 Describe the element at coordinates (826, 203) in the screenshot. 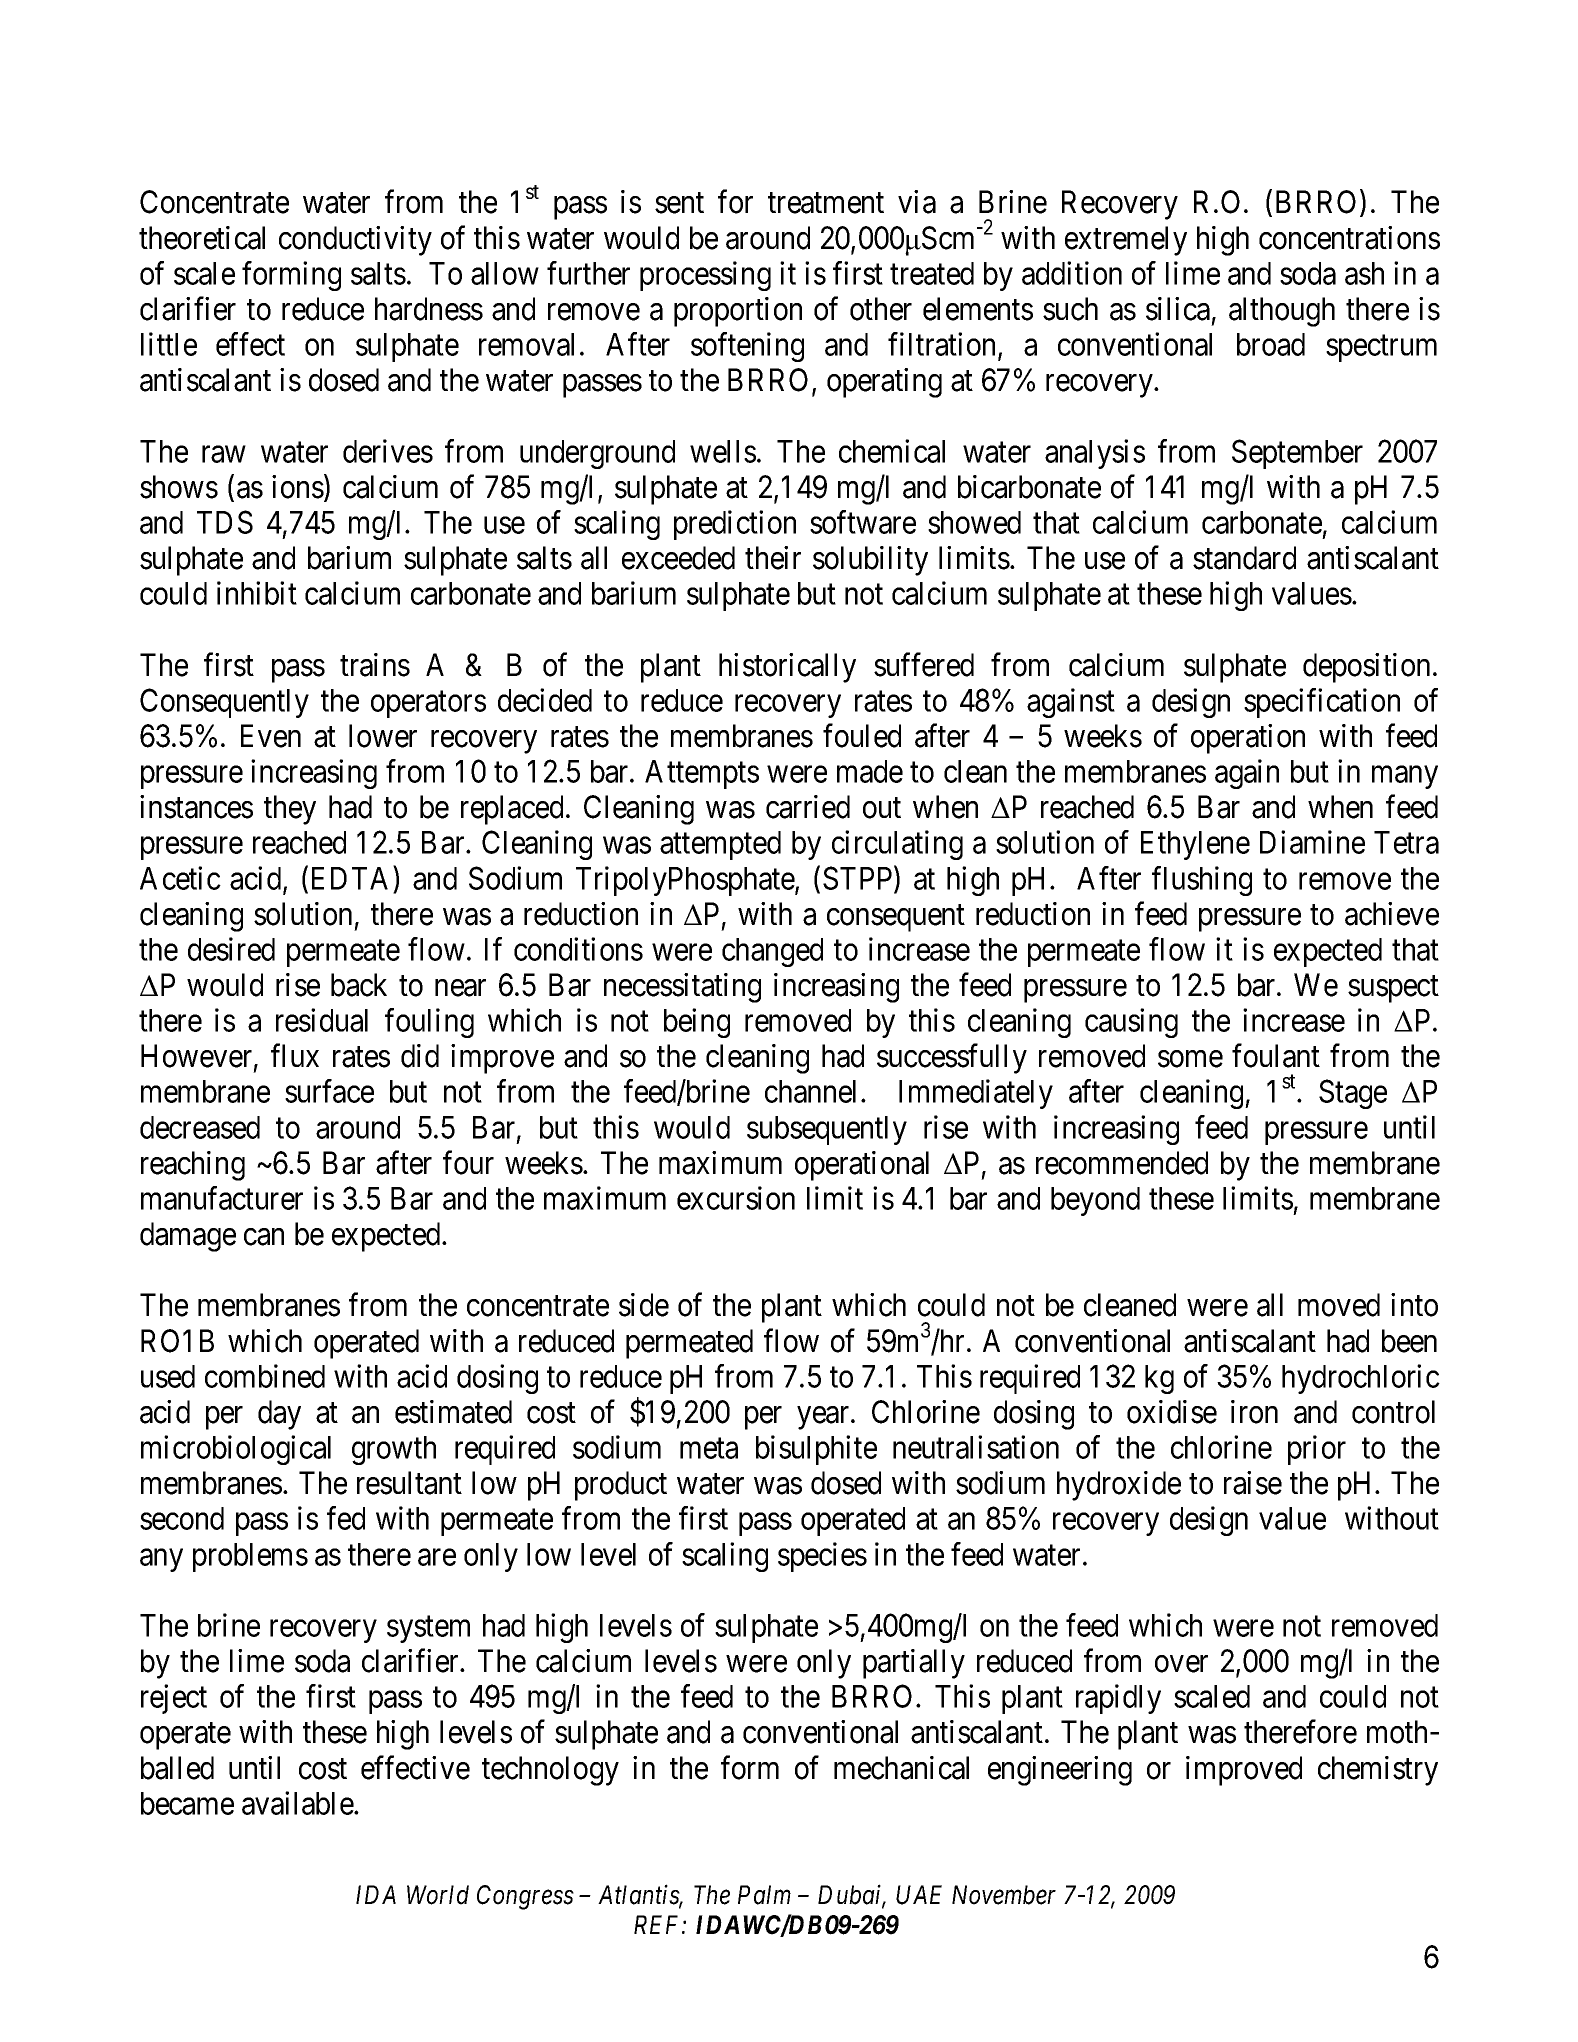

I see `treatment` at that location.
